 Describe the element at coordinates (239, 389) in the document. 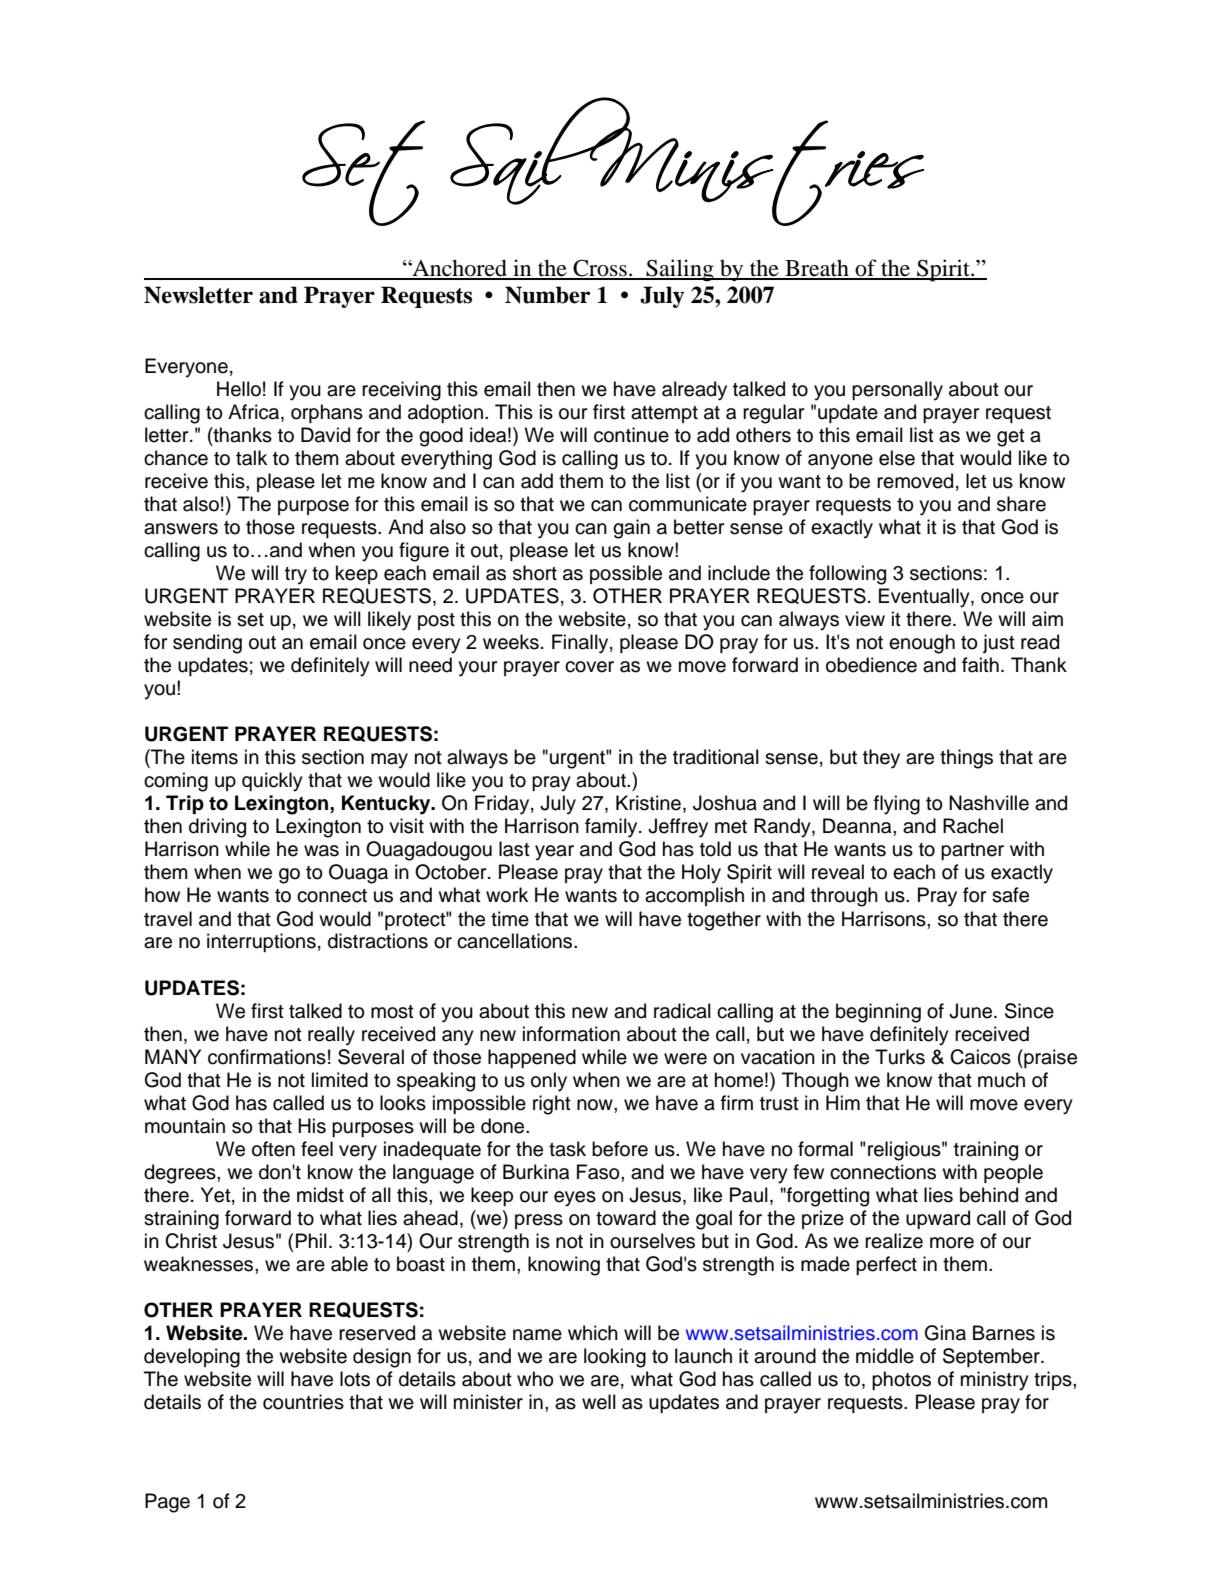

I see `Hello` at that location.
